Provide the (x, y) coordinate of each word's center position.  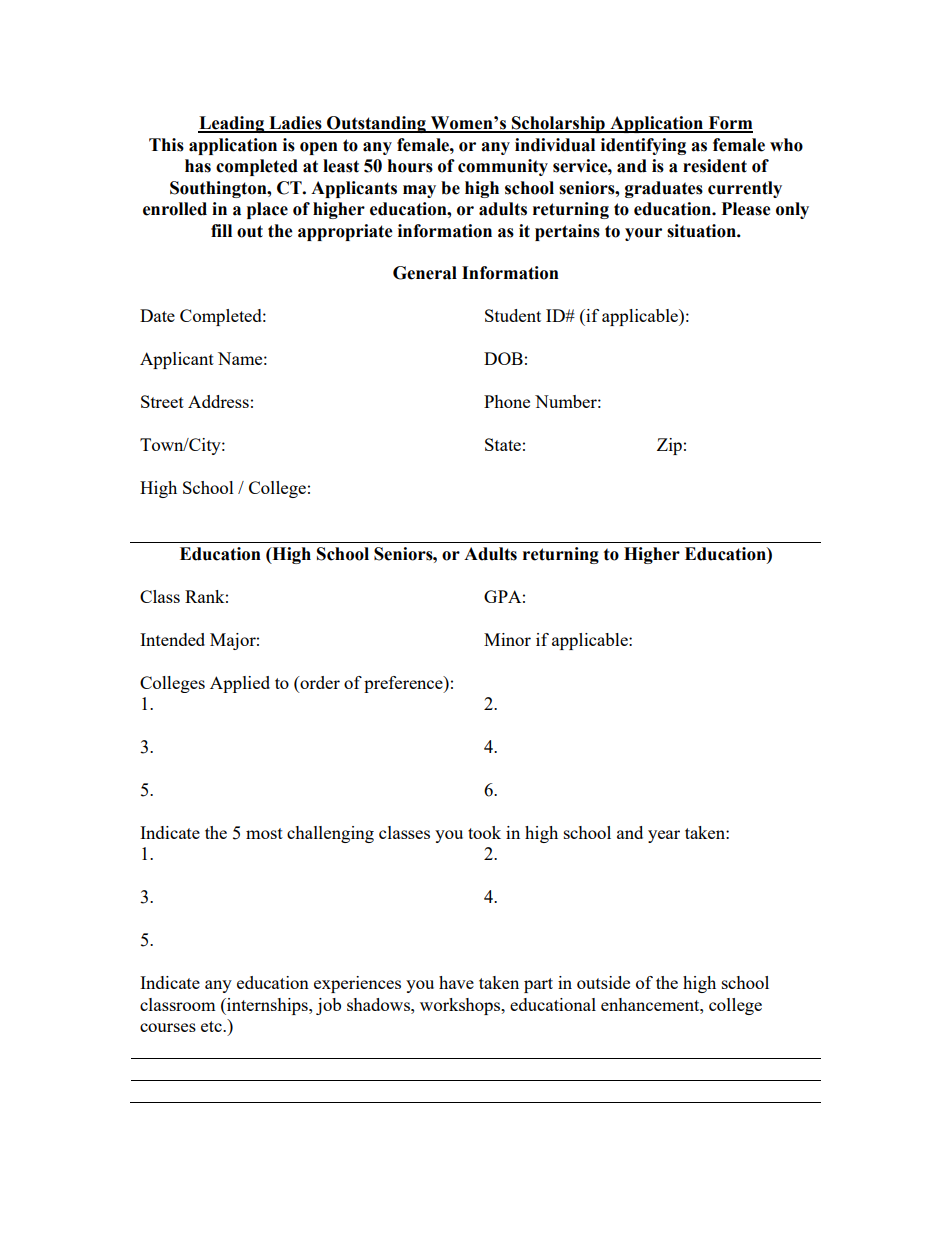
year (664, 836)
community (503, 167)
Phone (507, 401)
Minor (507, 639)
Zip (669, 446)
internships (267, 1006)
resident (715, 166)
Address (218, 401)
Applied (240, 684)
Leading (232, 124)
